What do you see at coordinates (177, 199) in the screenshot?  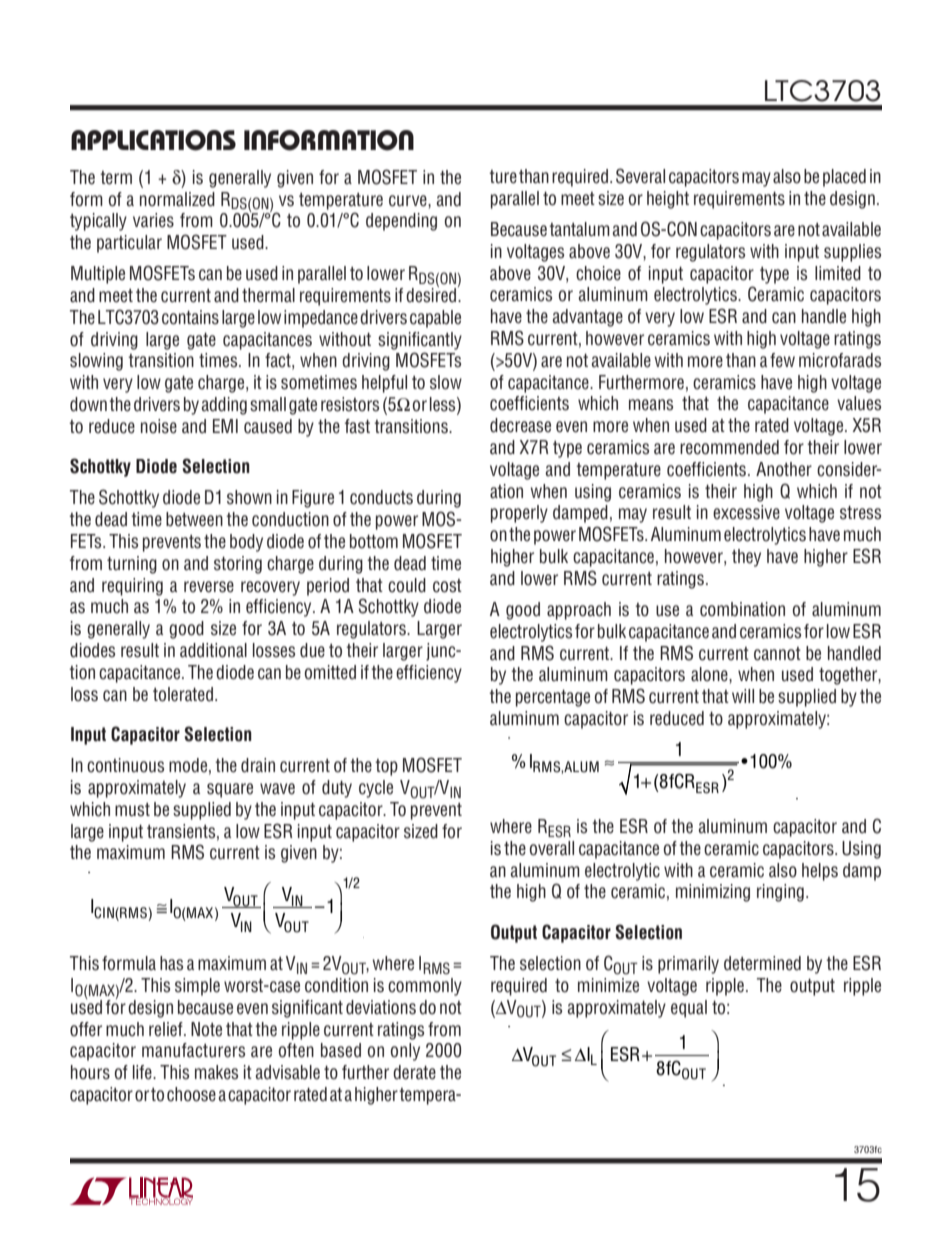 I see `normalized` at bounding box center [177, 199].
